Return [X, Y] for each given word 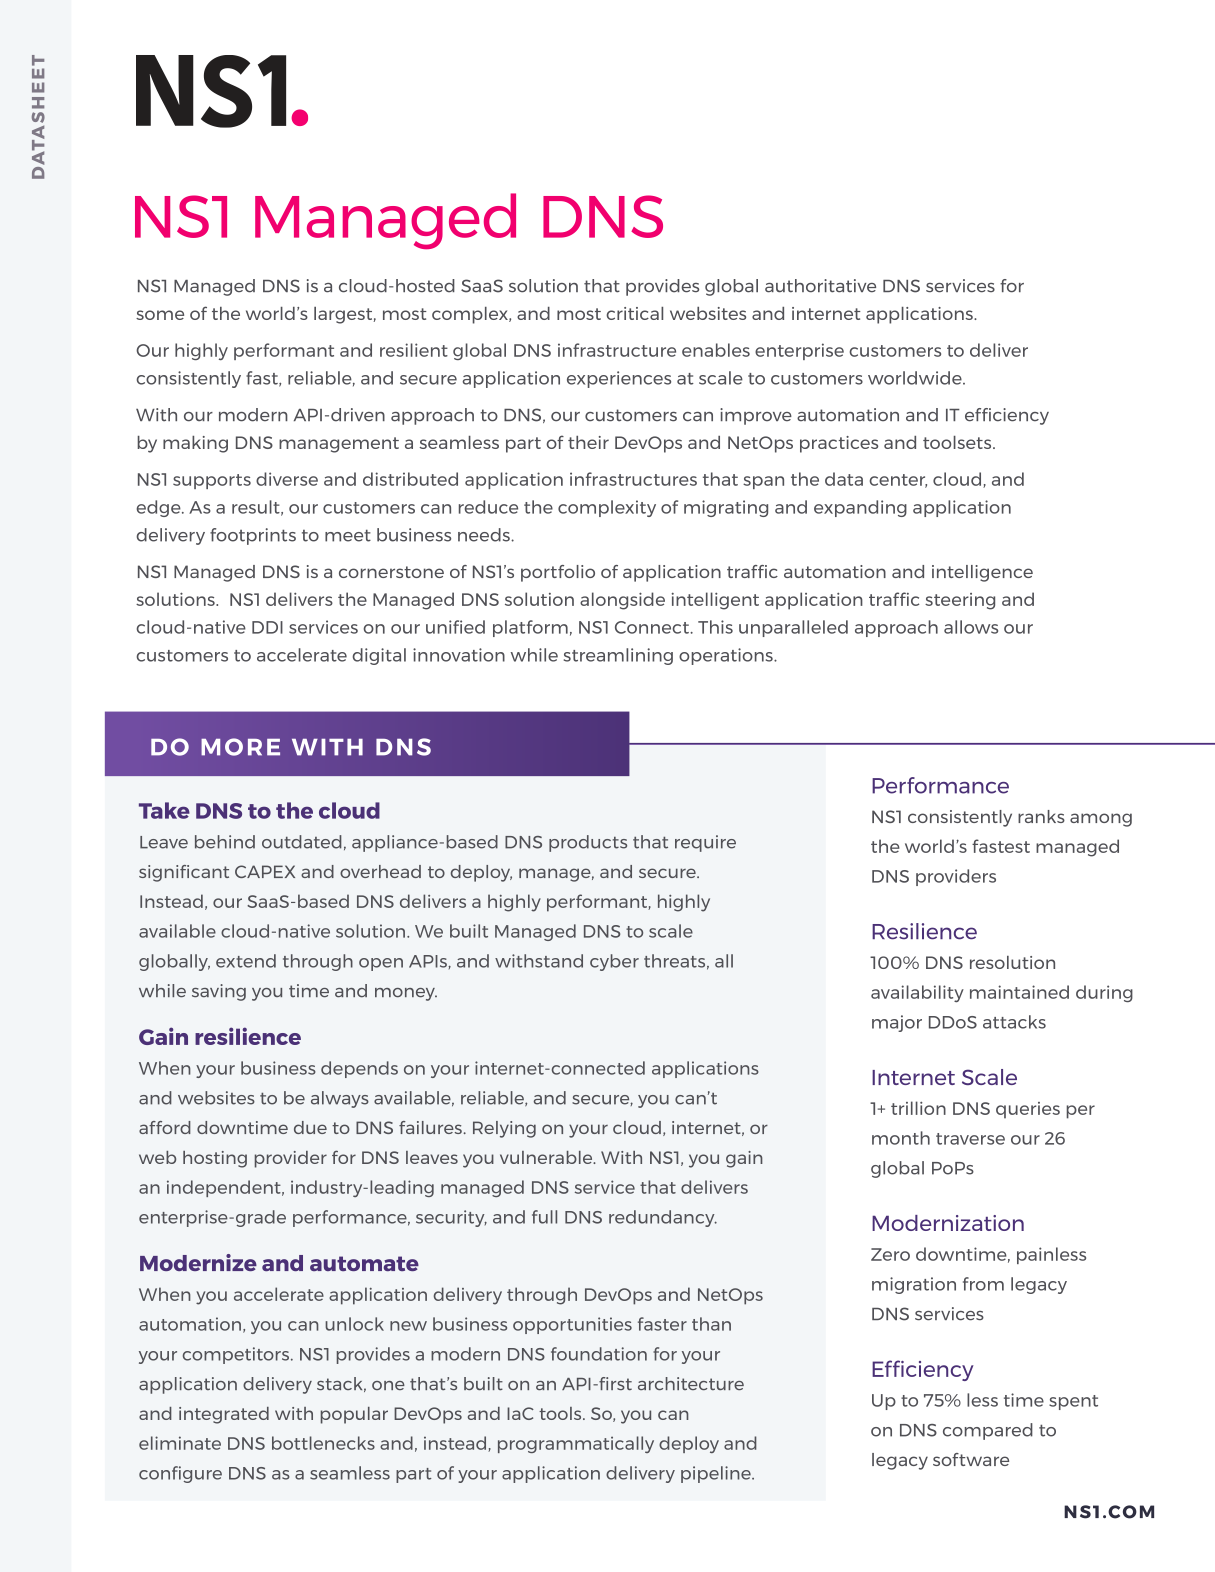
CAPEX [265, 871]
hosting [215, 1159]
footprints [253, 536]
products [588, 843]
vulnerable [547, 1157]
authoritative [820, 286]
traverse [970, 1139]
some [160, 315]
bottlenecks [323, 1443]
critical [634, 313]
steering [960, 601]
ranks [1041, 816]
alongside [622, 601]
